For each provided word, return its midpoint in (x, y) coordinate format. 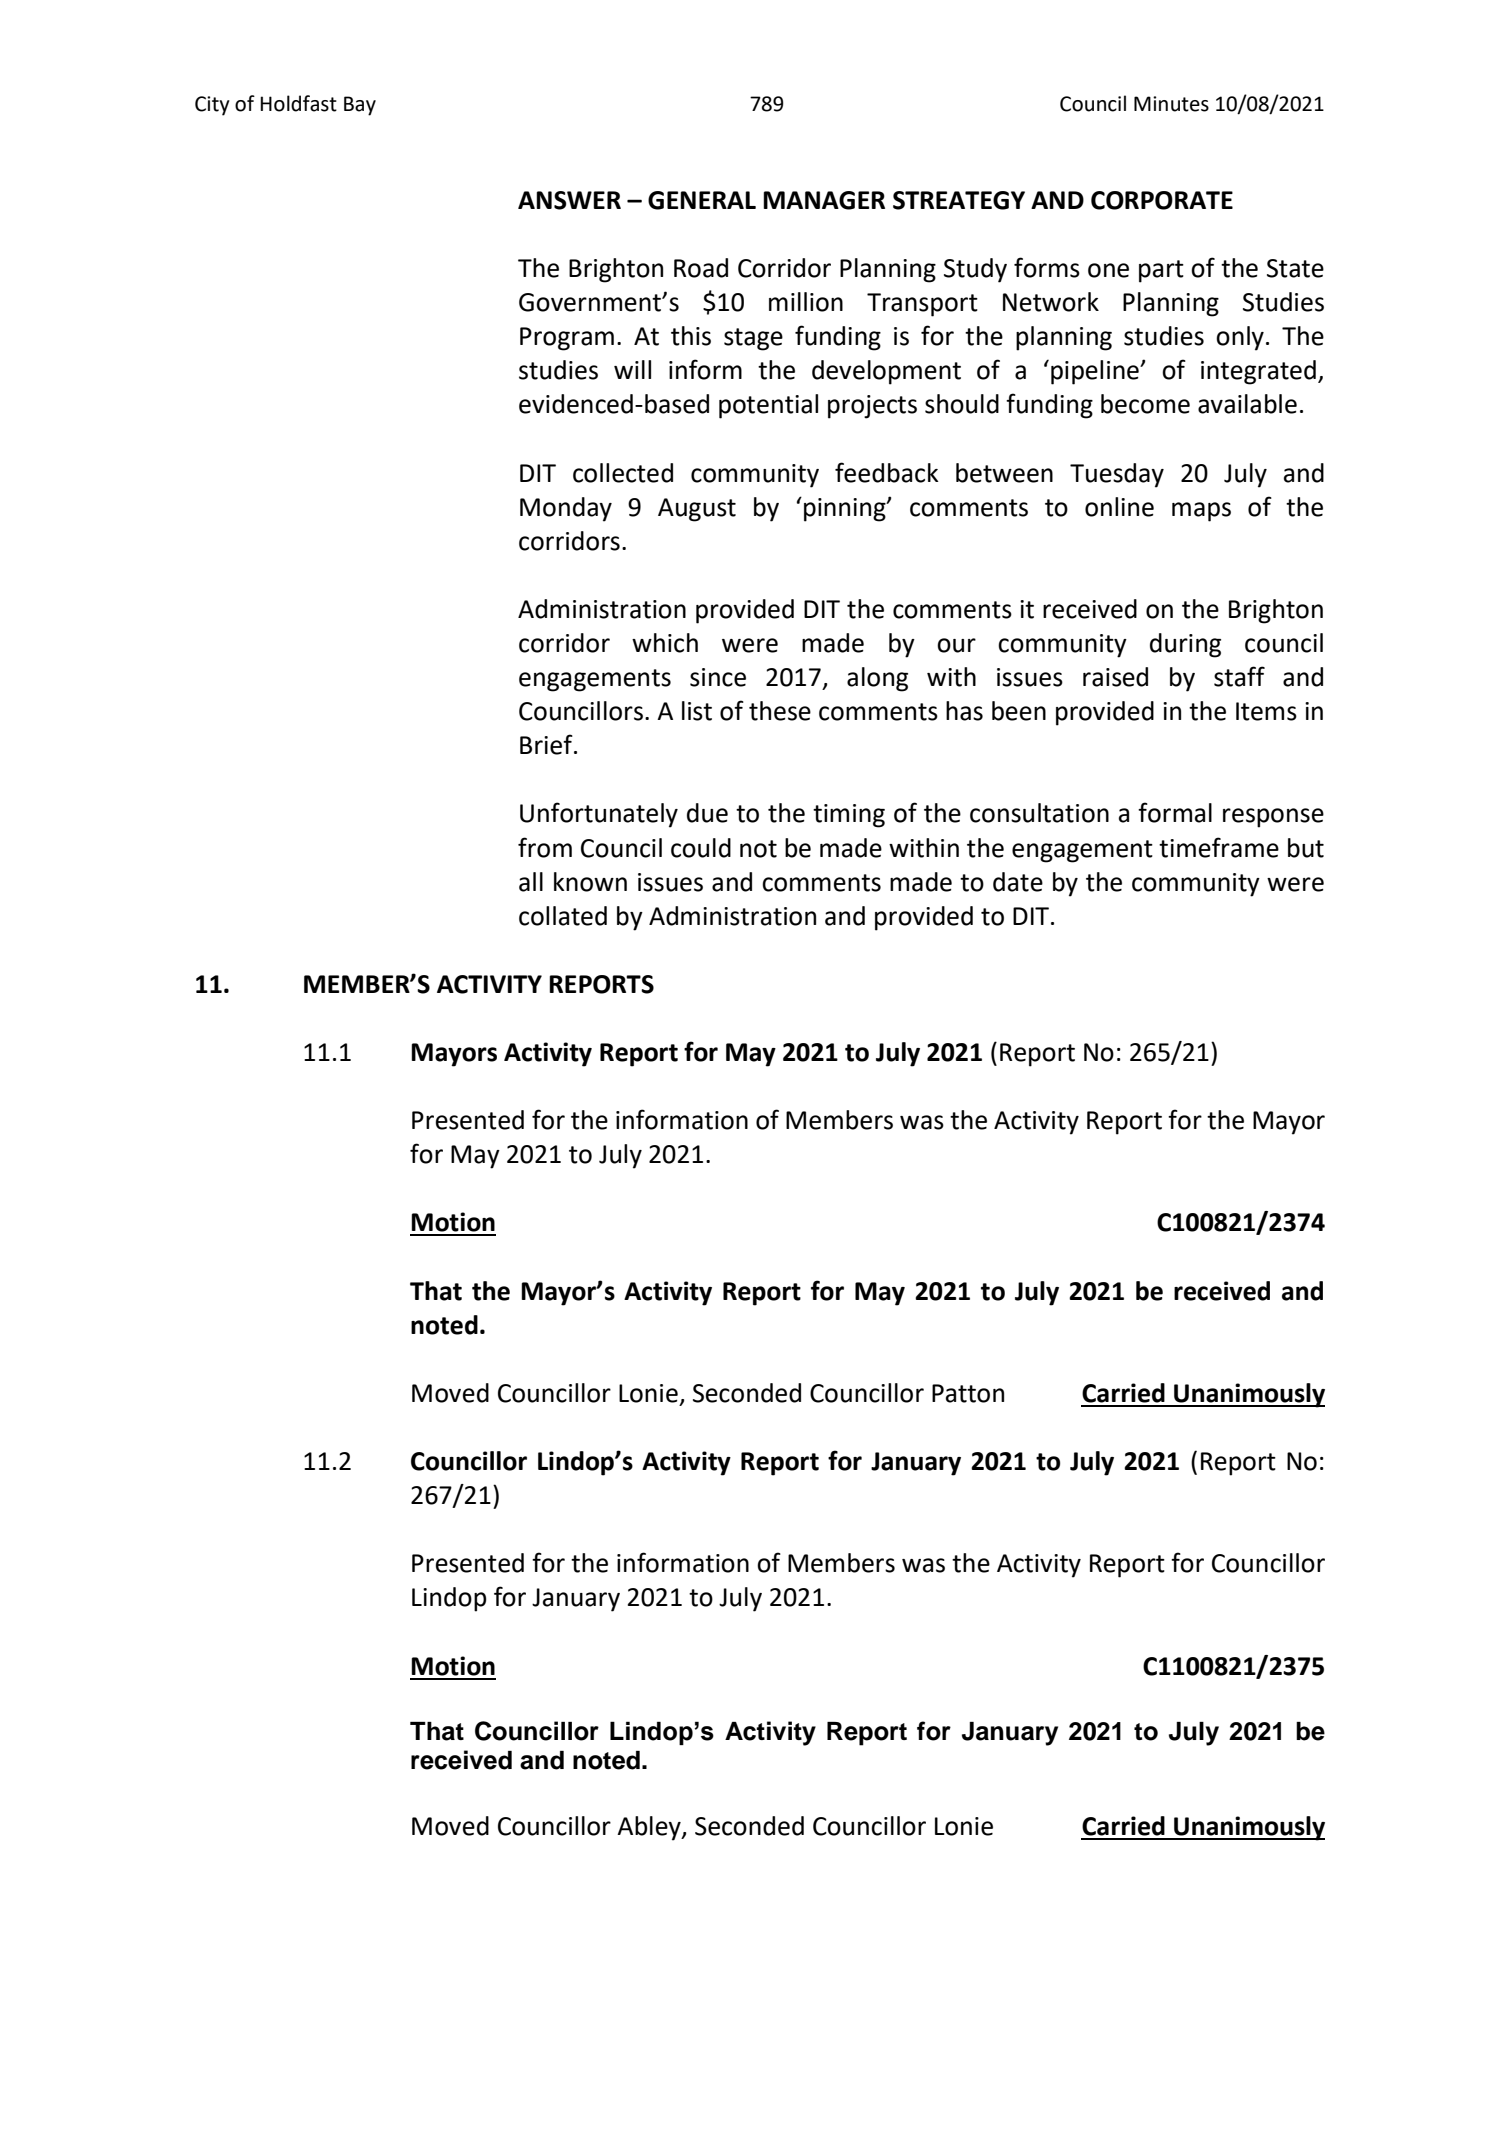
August (697, 510)
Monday (566, 509)
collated (563, 916)
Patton (968, 1393)
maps (1201, 512)
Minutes (1171, 104)
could (701, 848)
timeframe (1219, 847)
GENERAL (702, 200)
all (531, 882)
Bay (360, 106)
